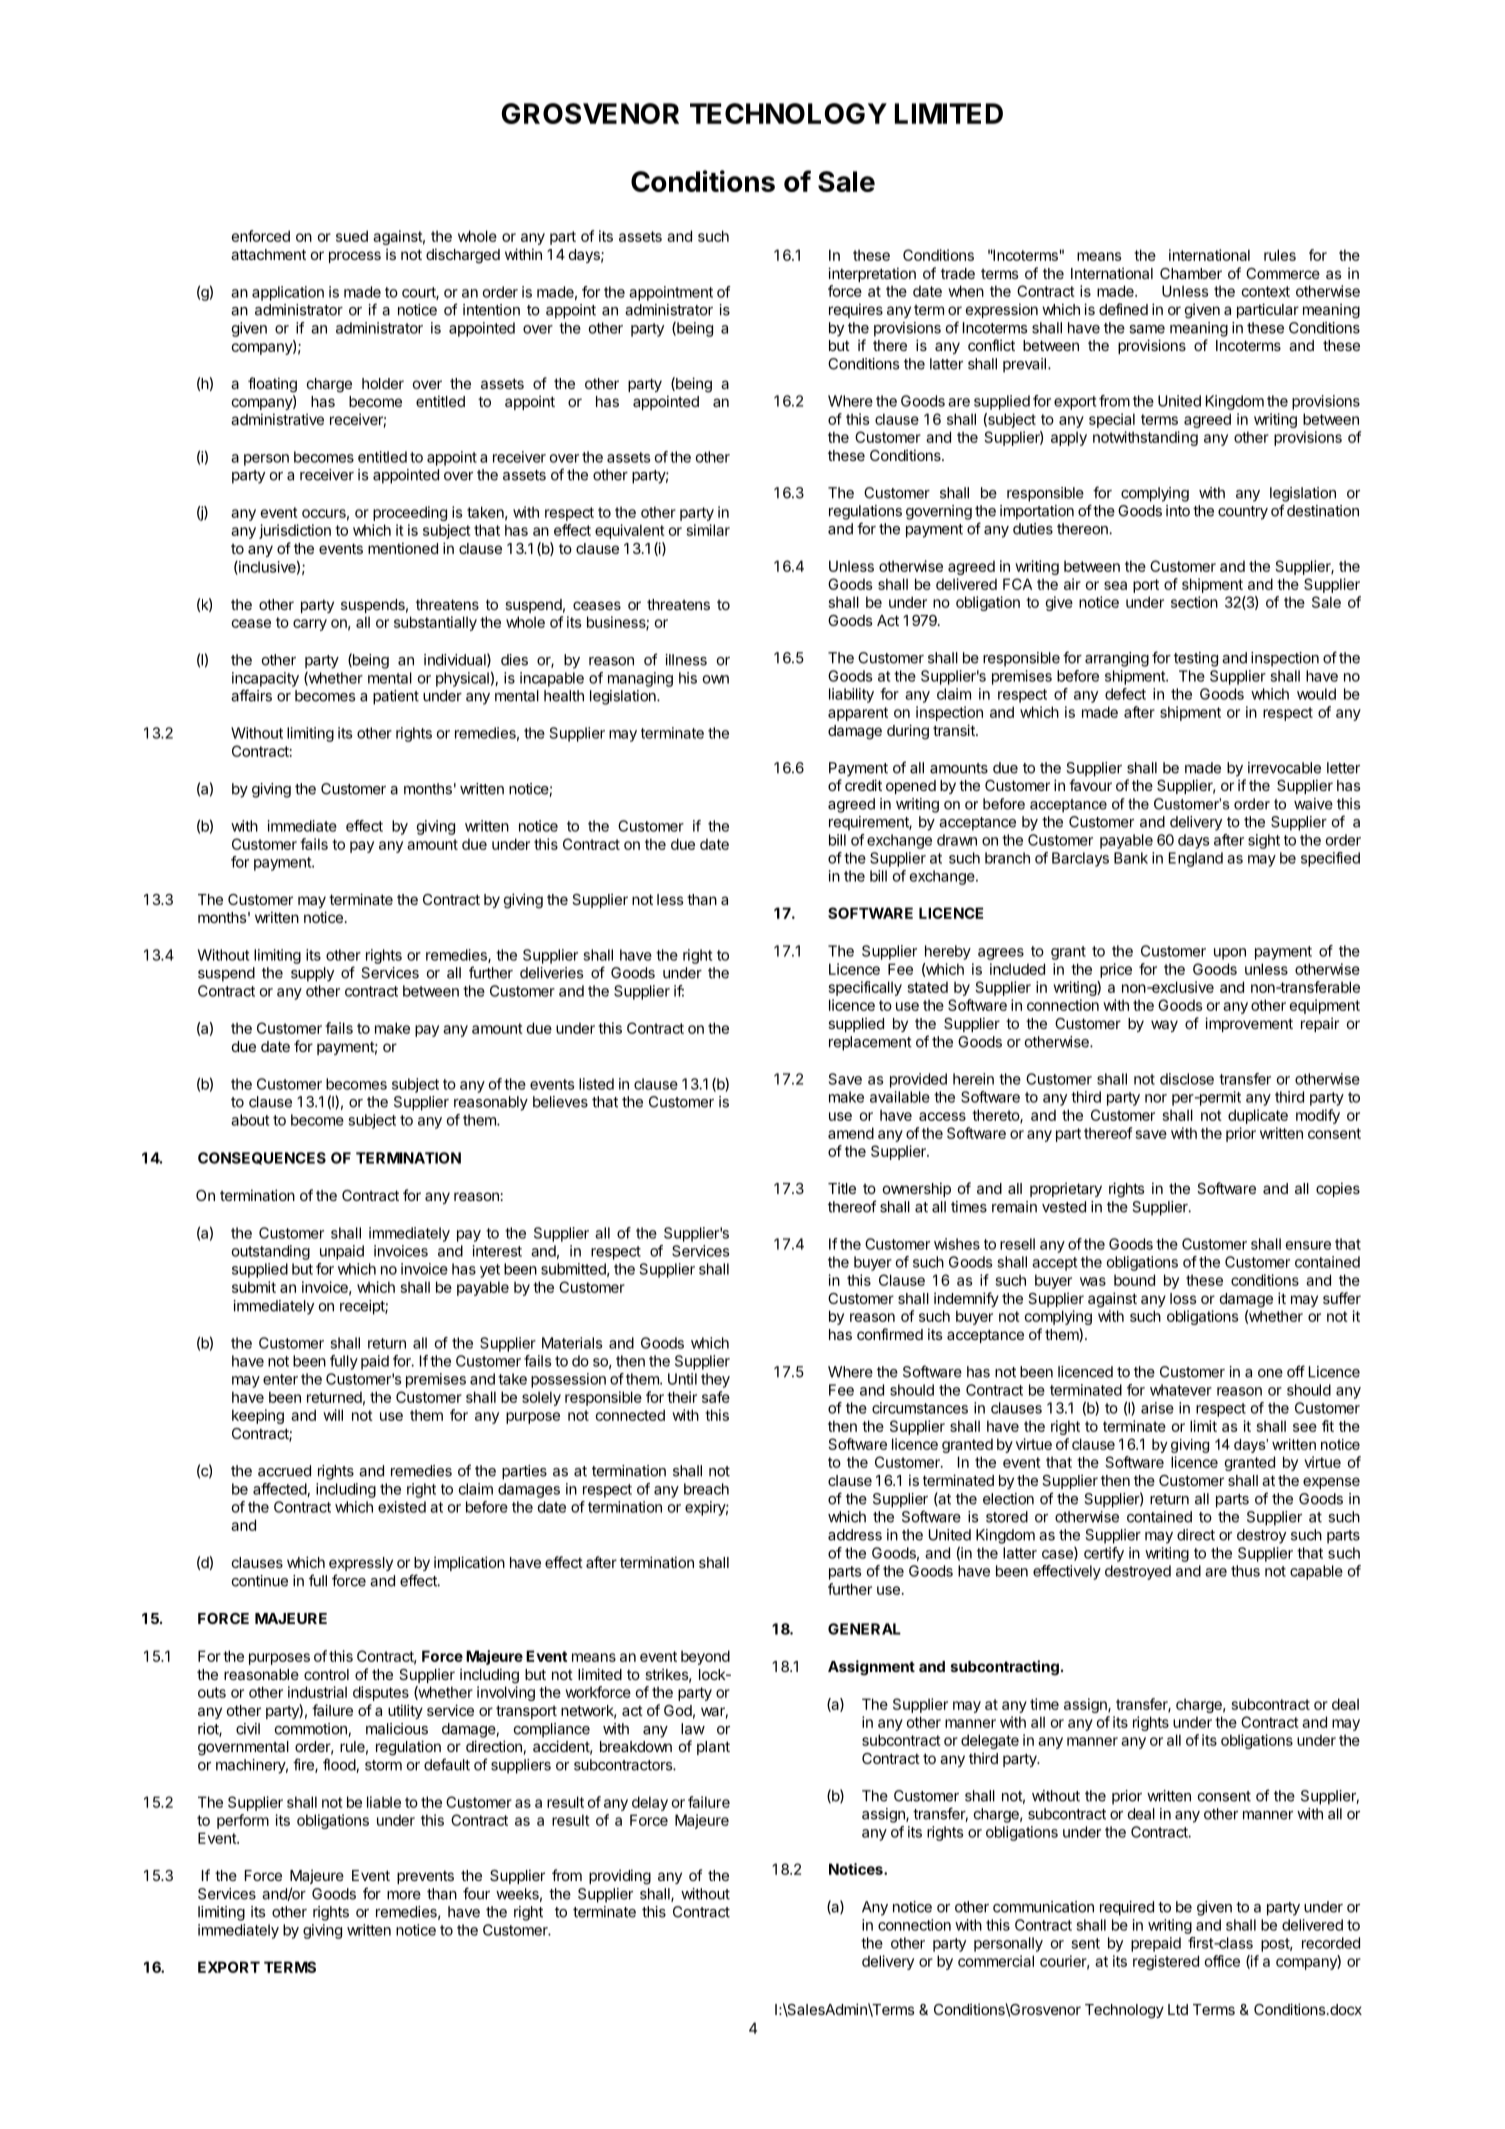 Image resolution: width=1505 pixels, height=2129 pixels. What do you see at coordinates (620, 1877) in the screenshot?
I see `providing` at bounding box center [620, 1877].
